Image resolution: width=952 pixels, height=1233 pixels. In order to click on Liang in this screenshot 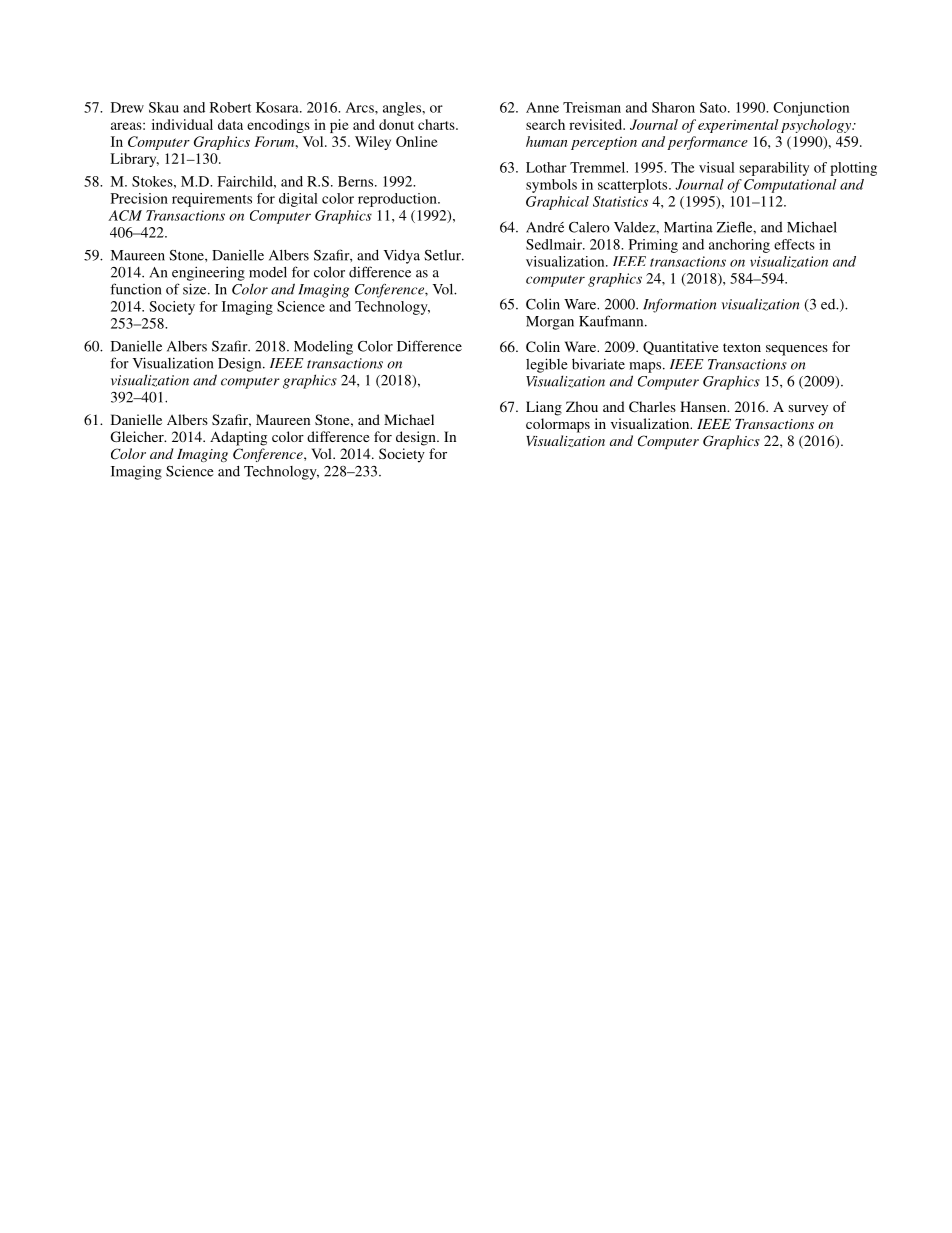, I will do `click(544, 408)`.
